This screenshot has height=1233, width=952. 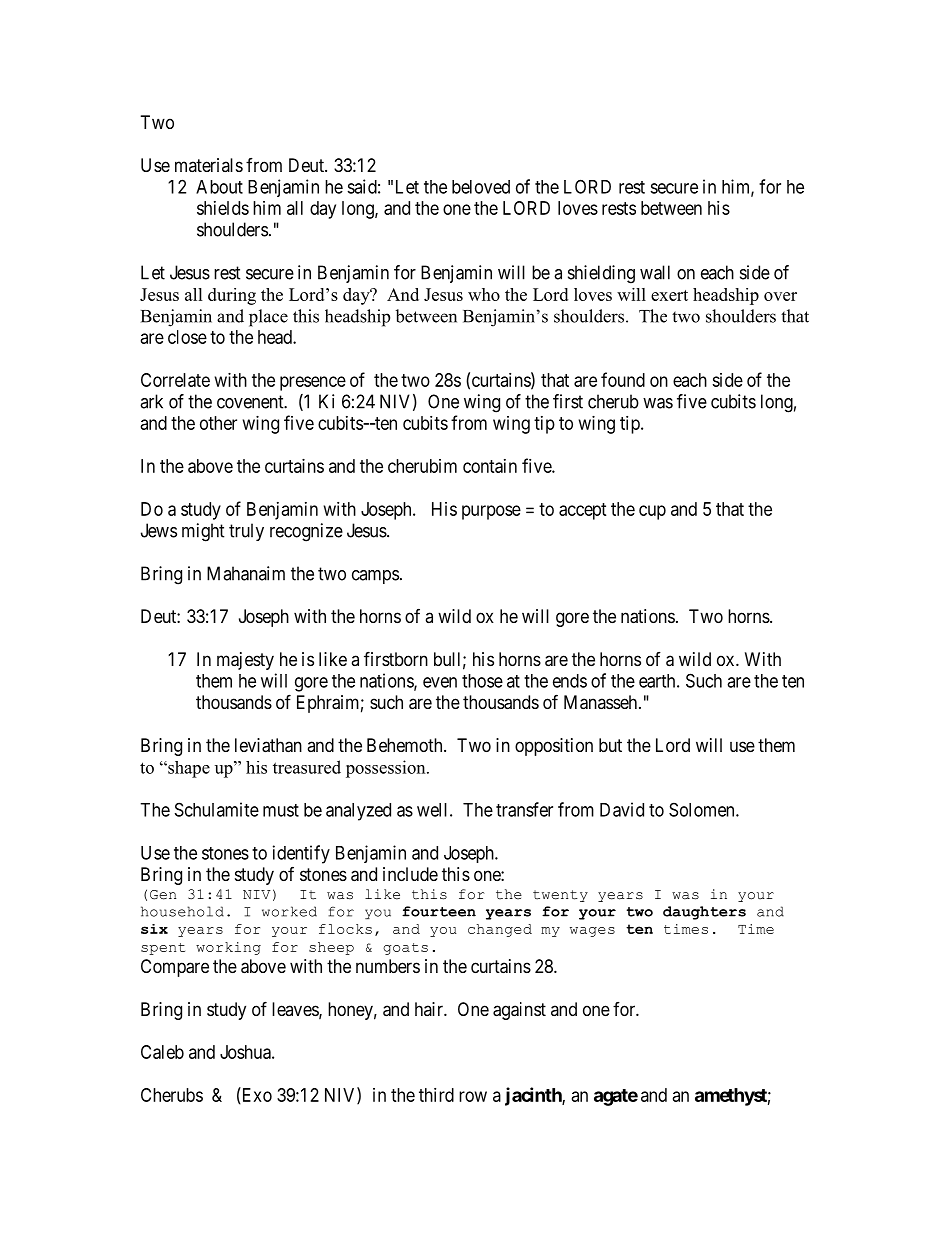 I want to click on beloved, so click(x=481, y=187).
